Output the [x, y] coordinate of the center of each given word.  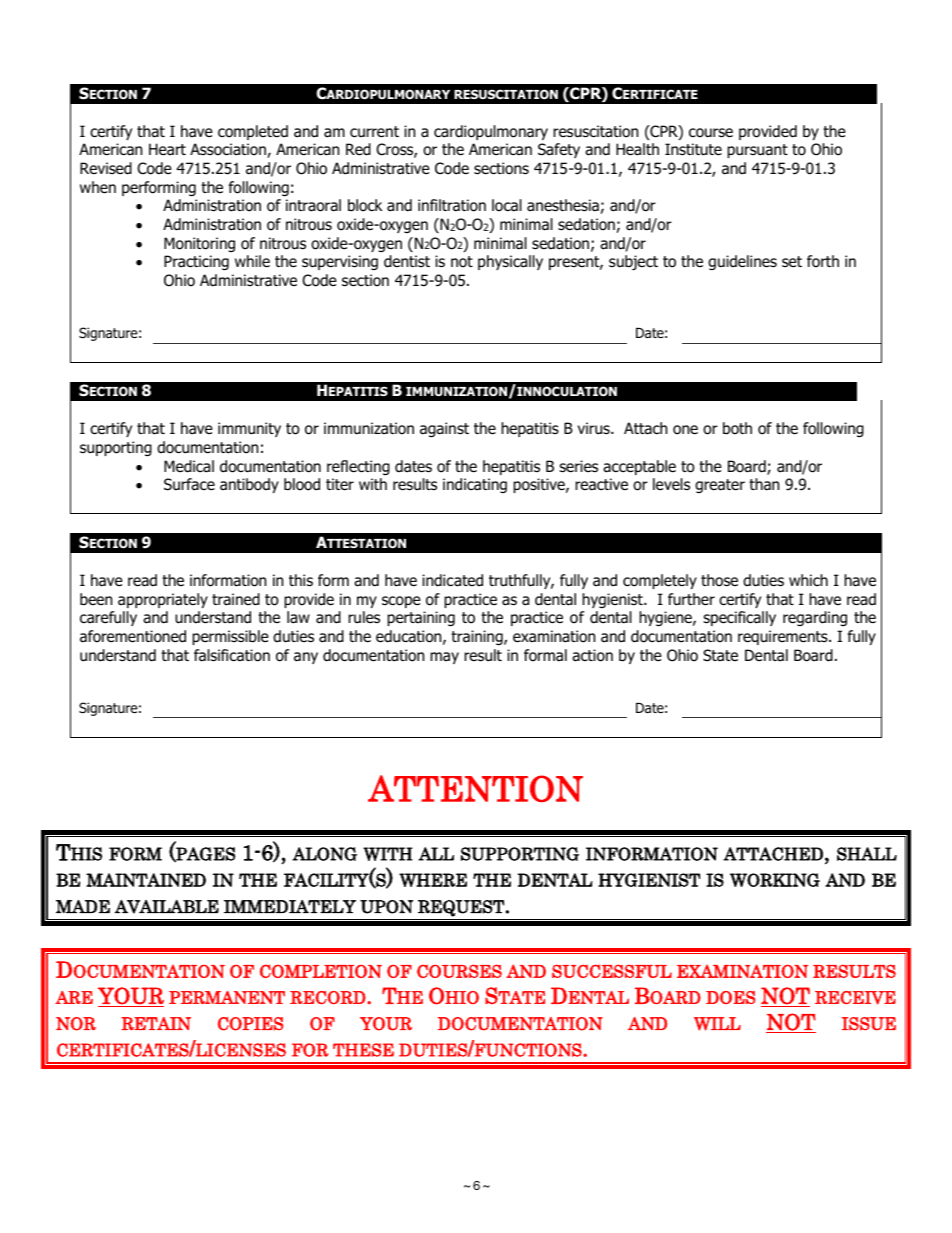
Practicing [196, 262]
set [792, 261]
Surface [189, 484]
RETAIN [156, 1023]
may [444, 658]
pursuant [757, 151]
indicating [475, 485]
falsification [232, 655]
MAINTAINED [146, 880]
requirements [784, 637]
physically [510, 262]
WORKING [775, 880]
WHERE [433, 880]
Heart [167, 149]
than [764, 484]
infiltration [452, 205]
